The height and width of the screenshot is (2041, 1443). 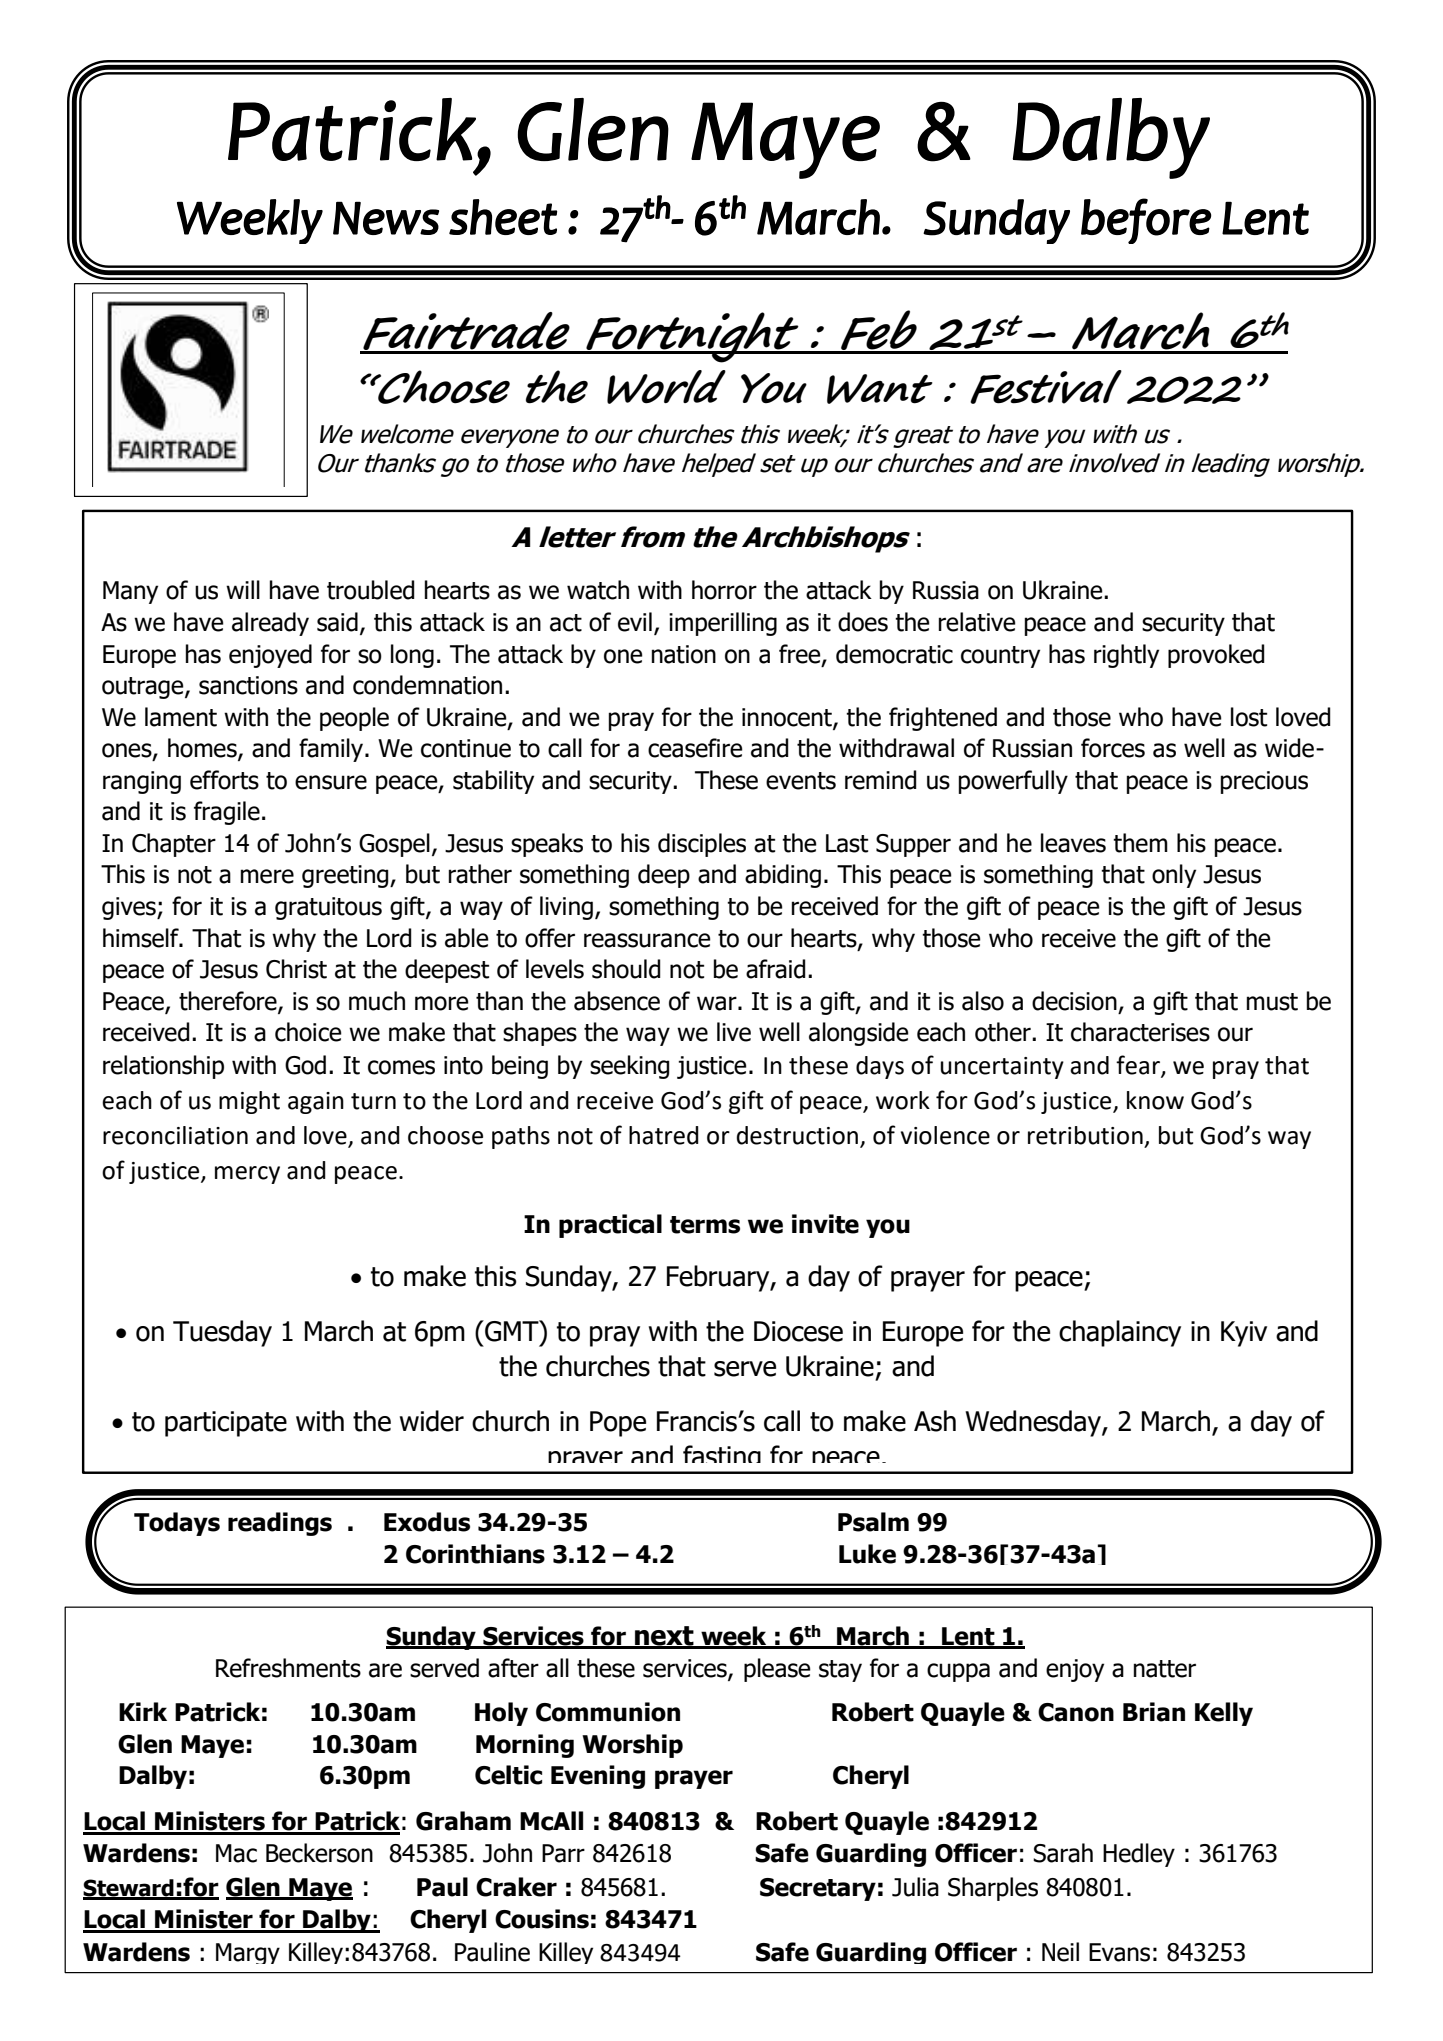 I want to click on Mac, so click(x=236, y=1853).
